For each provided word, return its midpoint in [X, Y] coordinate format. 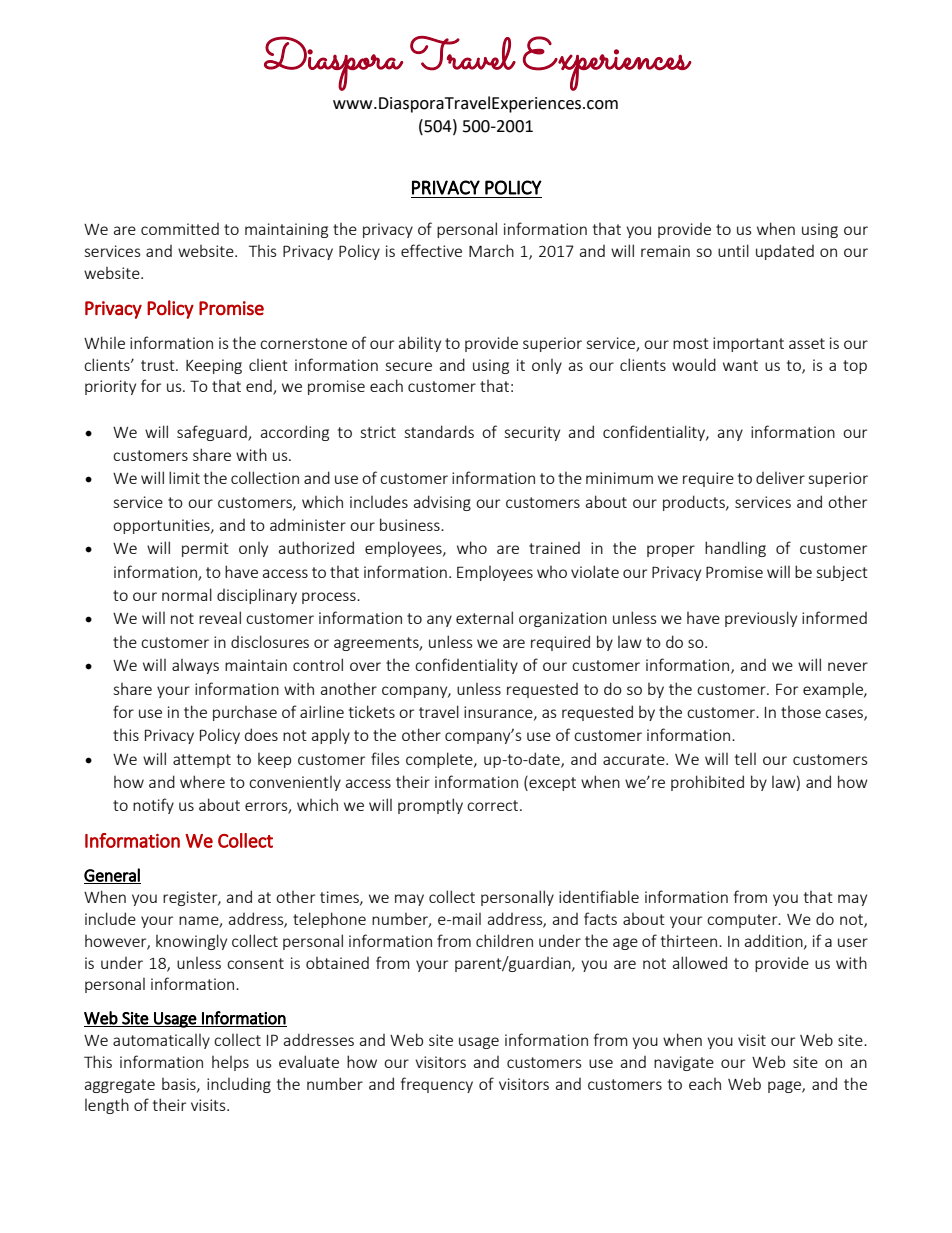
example [834, 690]
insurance [499, 713]
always [195, 666]
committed [180, 229]
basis [180, 1085]
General [112, 876]
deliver [780, 478]
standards [439, 431]
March [491, 250]
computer [743, 921]
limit [184, 477]
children [504, 940]
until [733, 250]
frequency [437, 1085]
